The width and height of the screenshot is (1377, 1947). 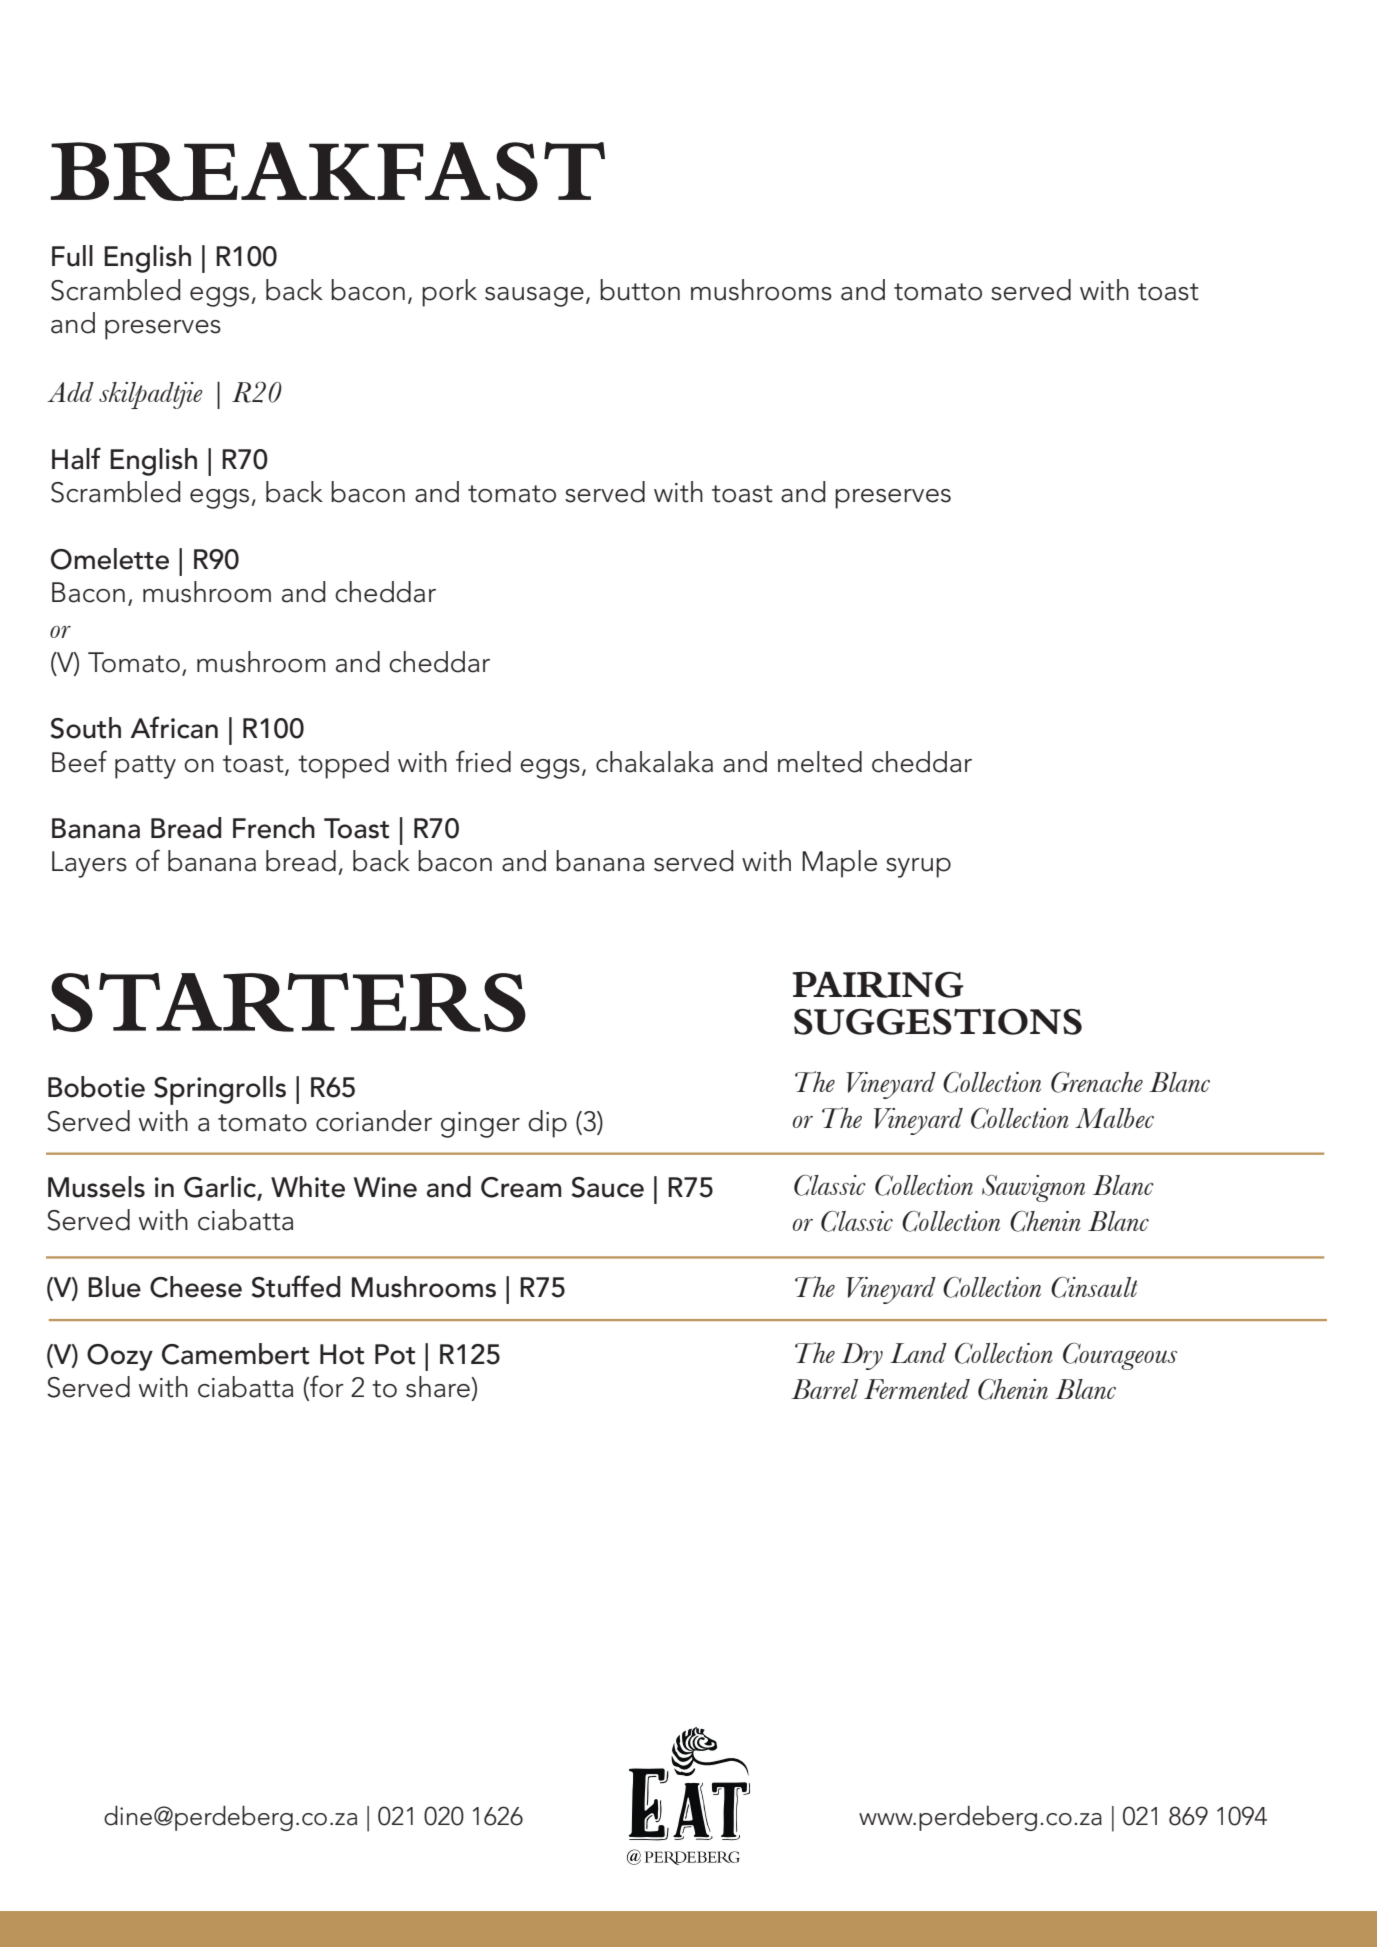 What do you see at coordinates (449, 293) in the screenshot?
I see `pork` at bounding box center [449, 293].
